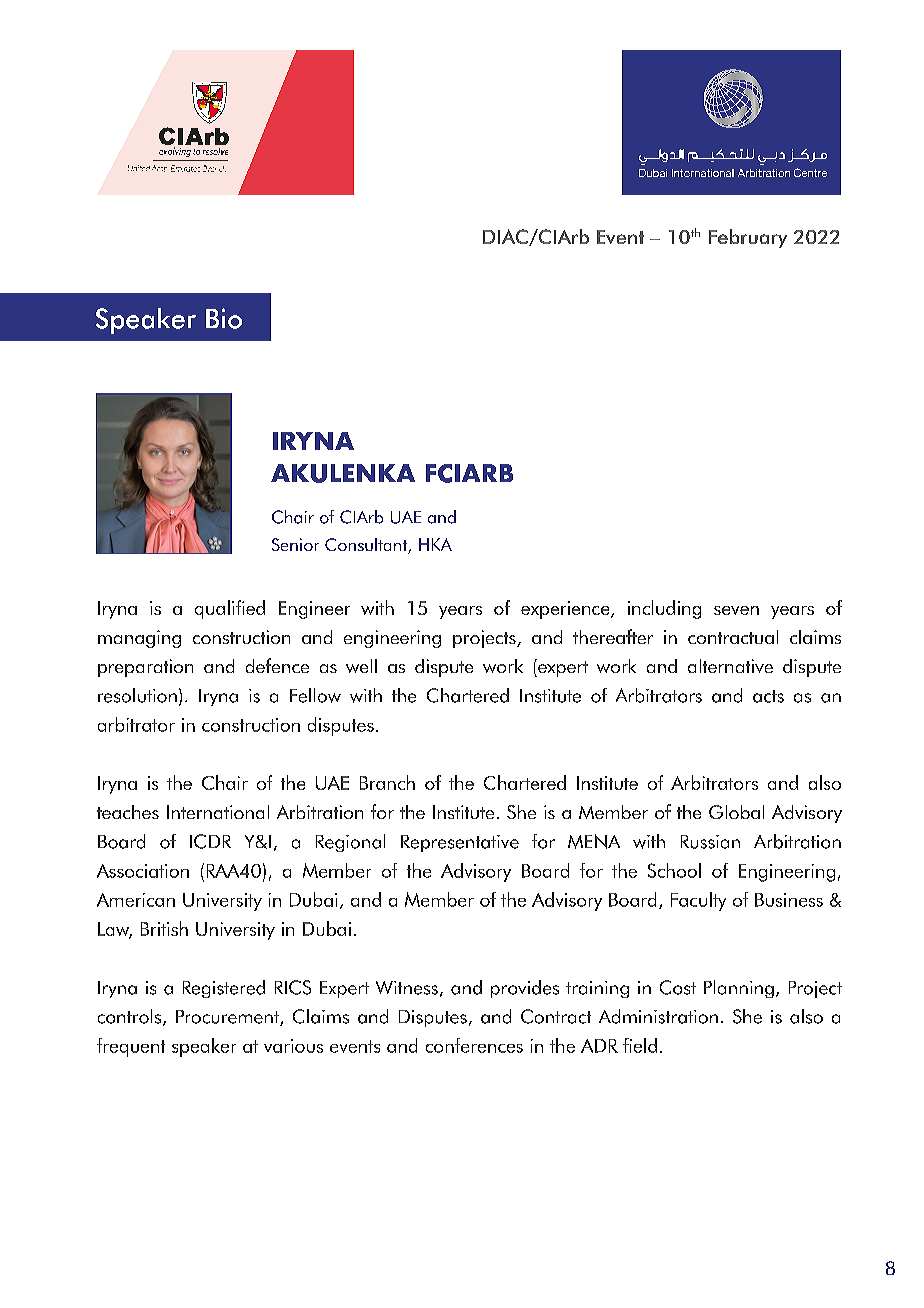  Describe the element at coordinates (361, 666) in the screenshot. I see `well` at that location.
